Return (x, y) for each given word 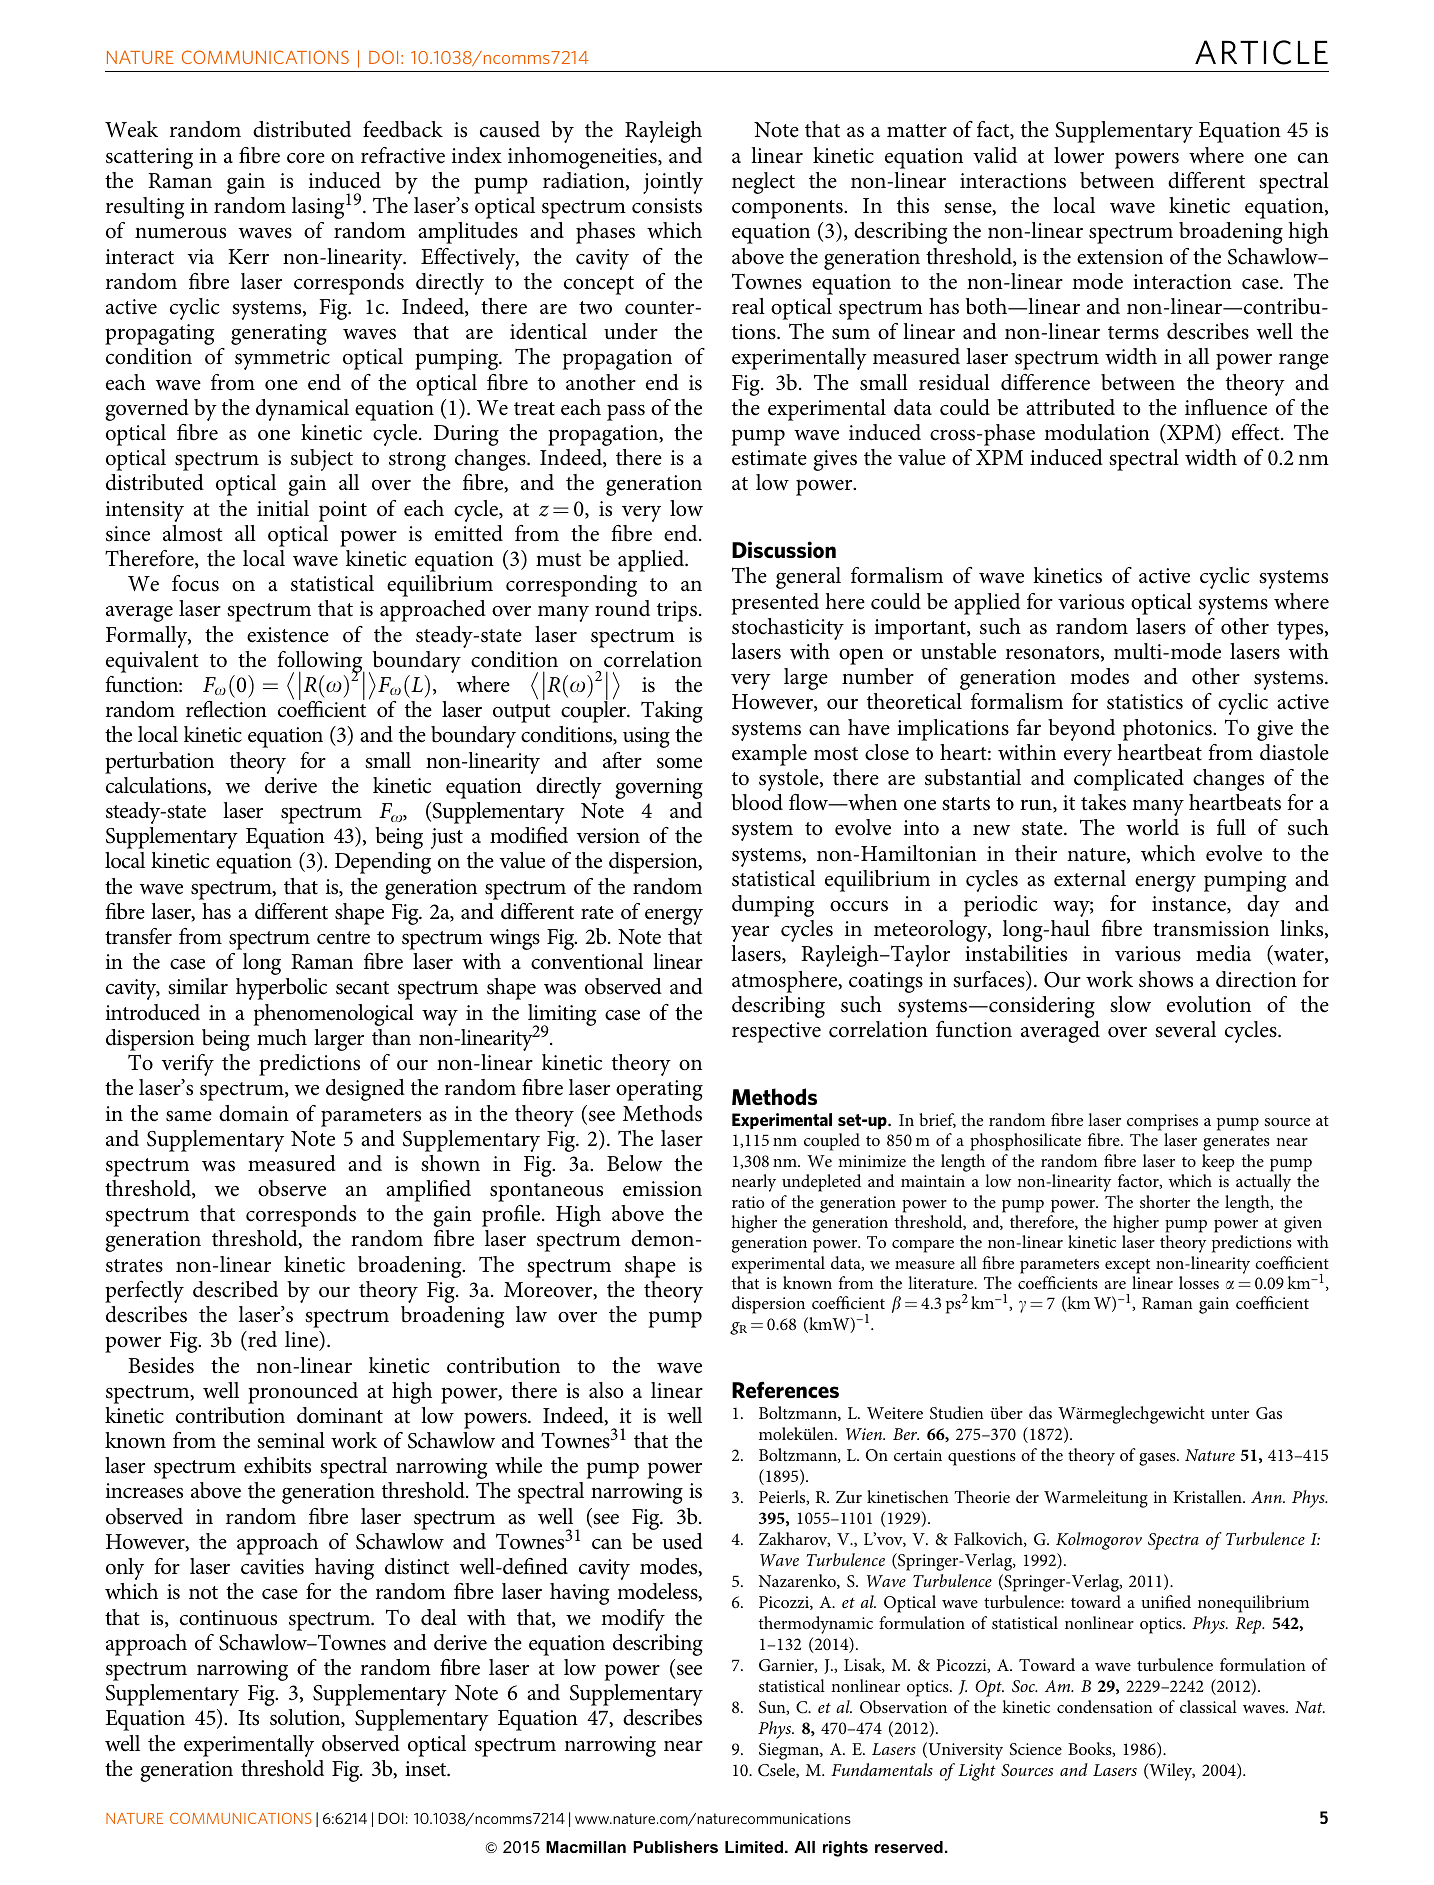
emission (662, 1189)
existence (288, 635)
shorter (1165, 1201)
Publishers (675, 1847)
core (306, 158)
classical (1208, 1706)
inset (427, 1769)
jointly (673, 183)
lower (1079, 155)
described (235, 1289)
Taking (672, 712)
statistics (1145, 702)
